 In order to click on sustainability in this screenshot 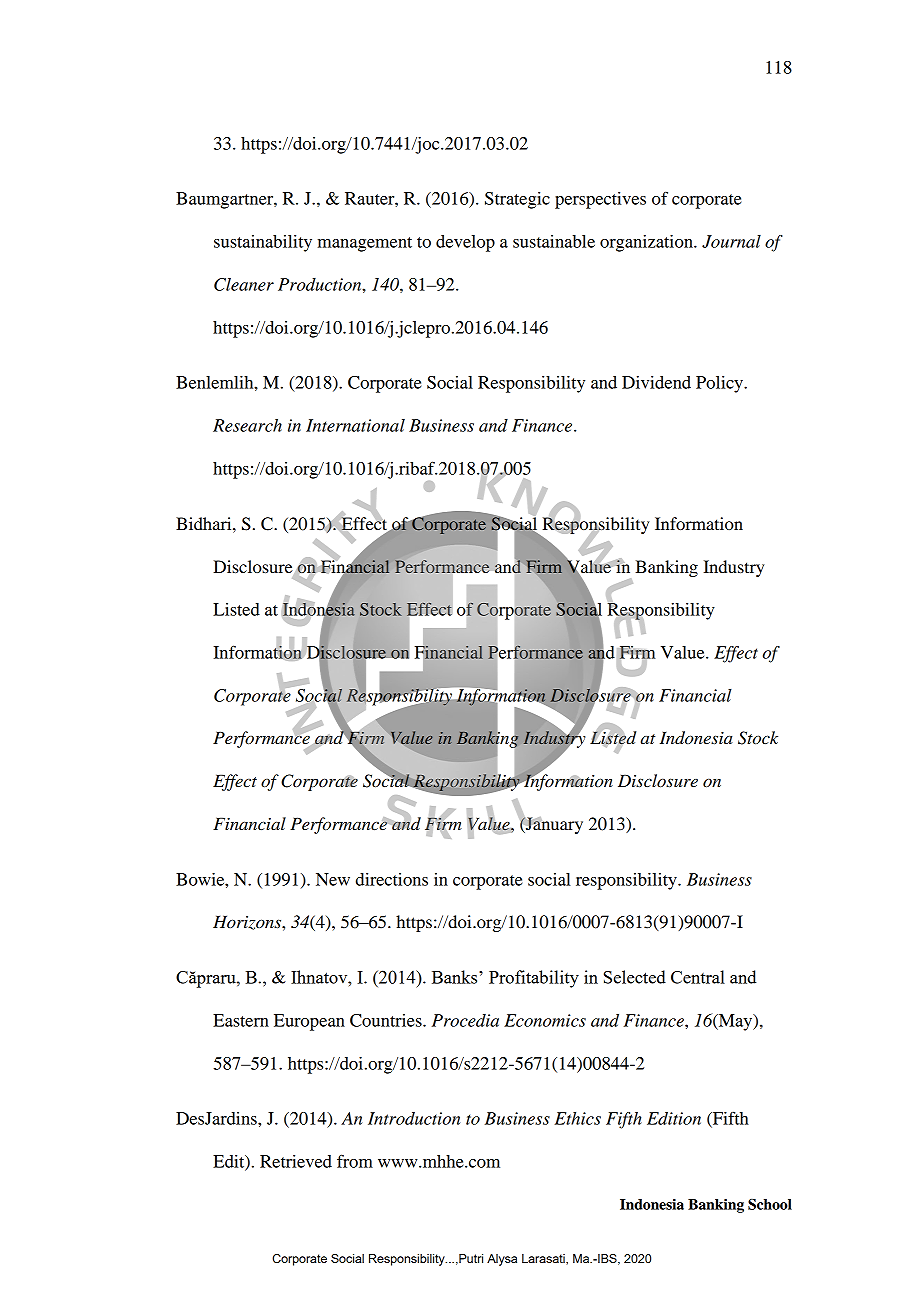, I will do `click(263, 243)`.
